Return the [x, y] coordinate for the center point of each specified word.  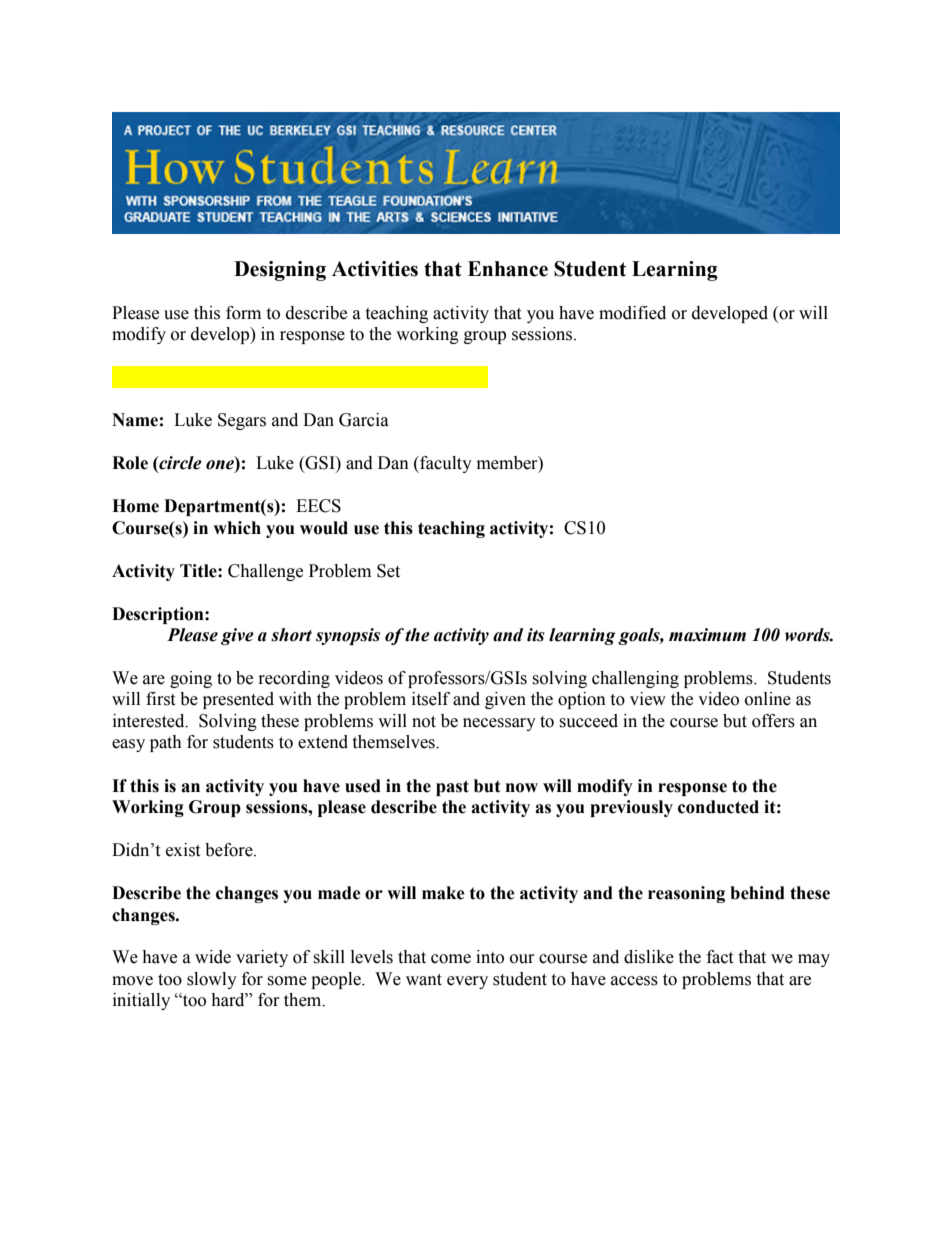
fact [720, 957]
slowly [212, 980]
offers [773, 721]
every [467, 982]
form [243, 313]
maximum [707, 635]
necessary [499, 724]
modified [632, 313]
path [166, 743]
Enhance [508, 269]
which [237, 528]
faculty [445, 464]
